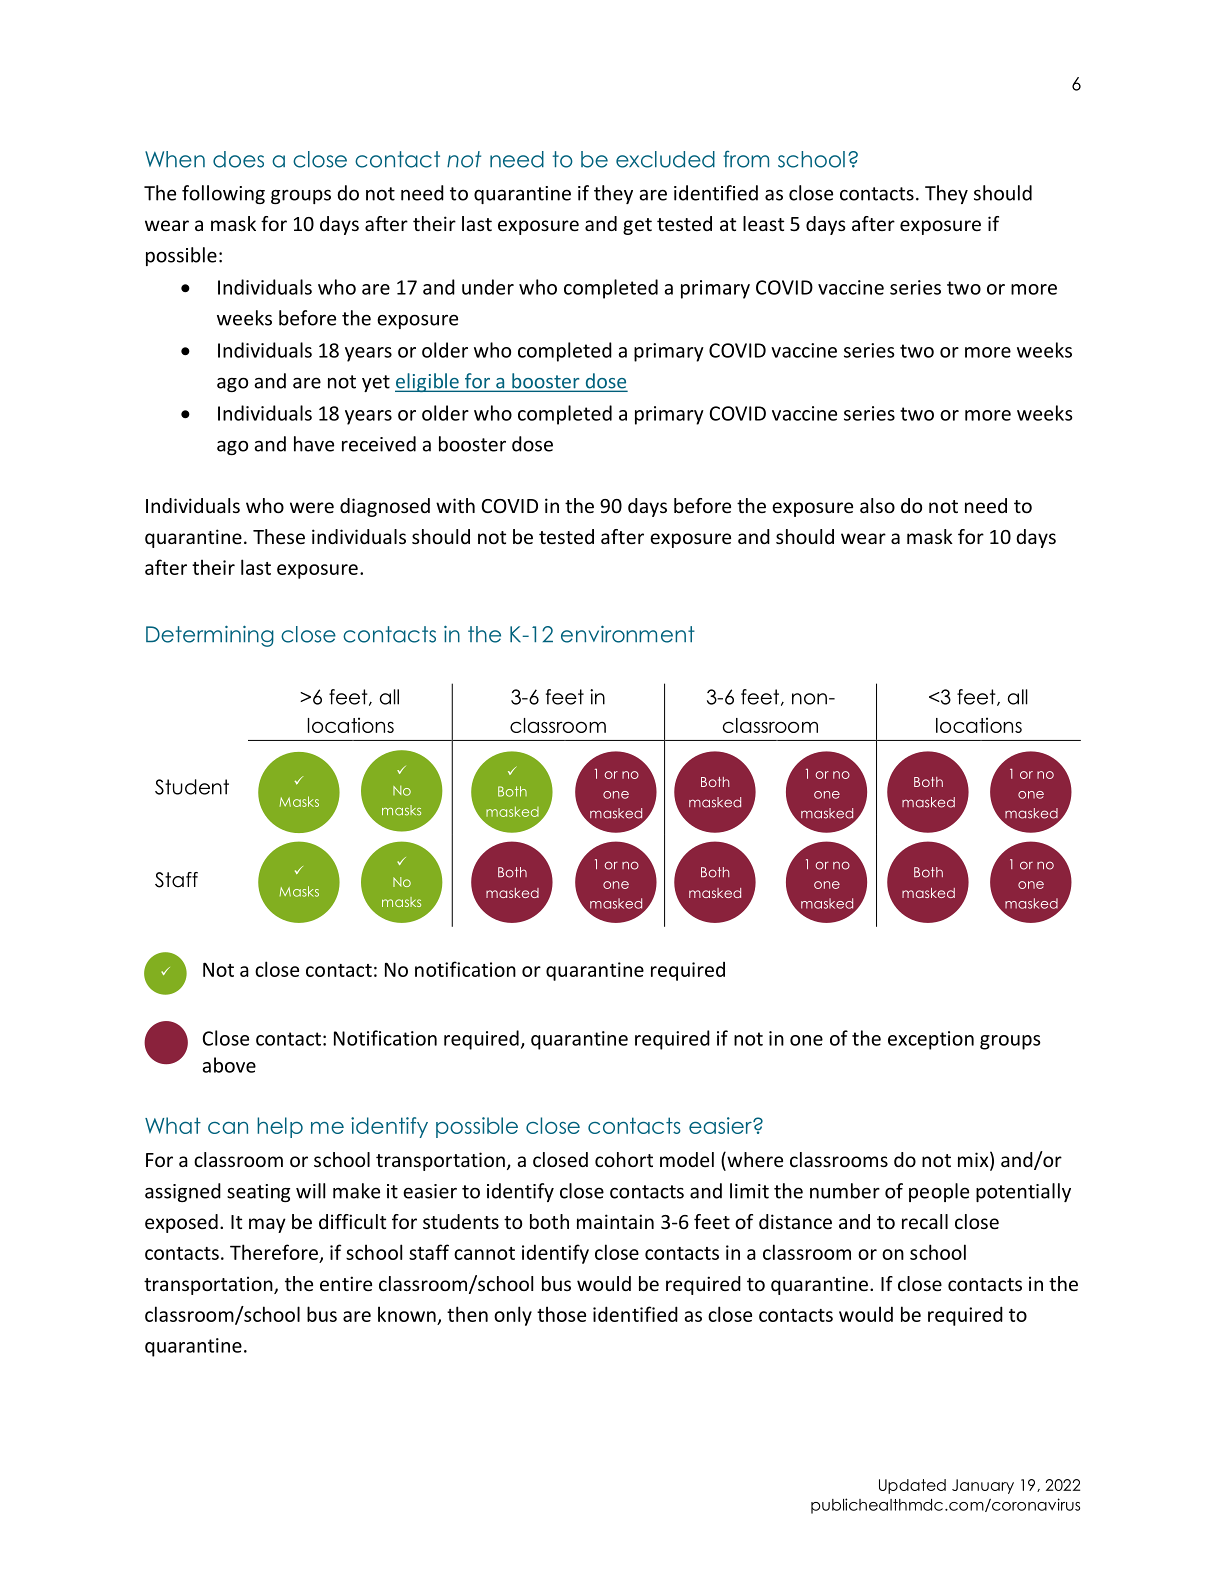 This screenshot has height=1585, width=1225. Describe the element at coordinates (931, 1040) in the screenshot. I see `exception` at that location.
